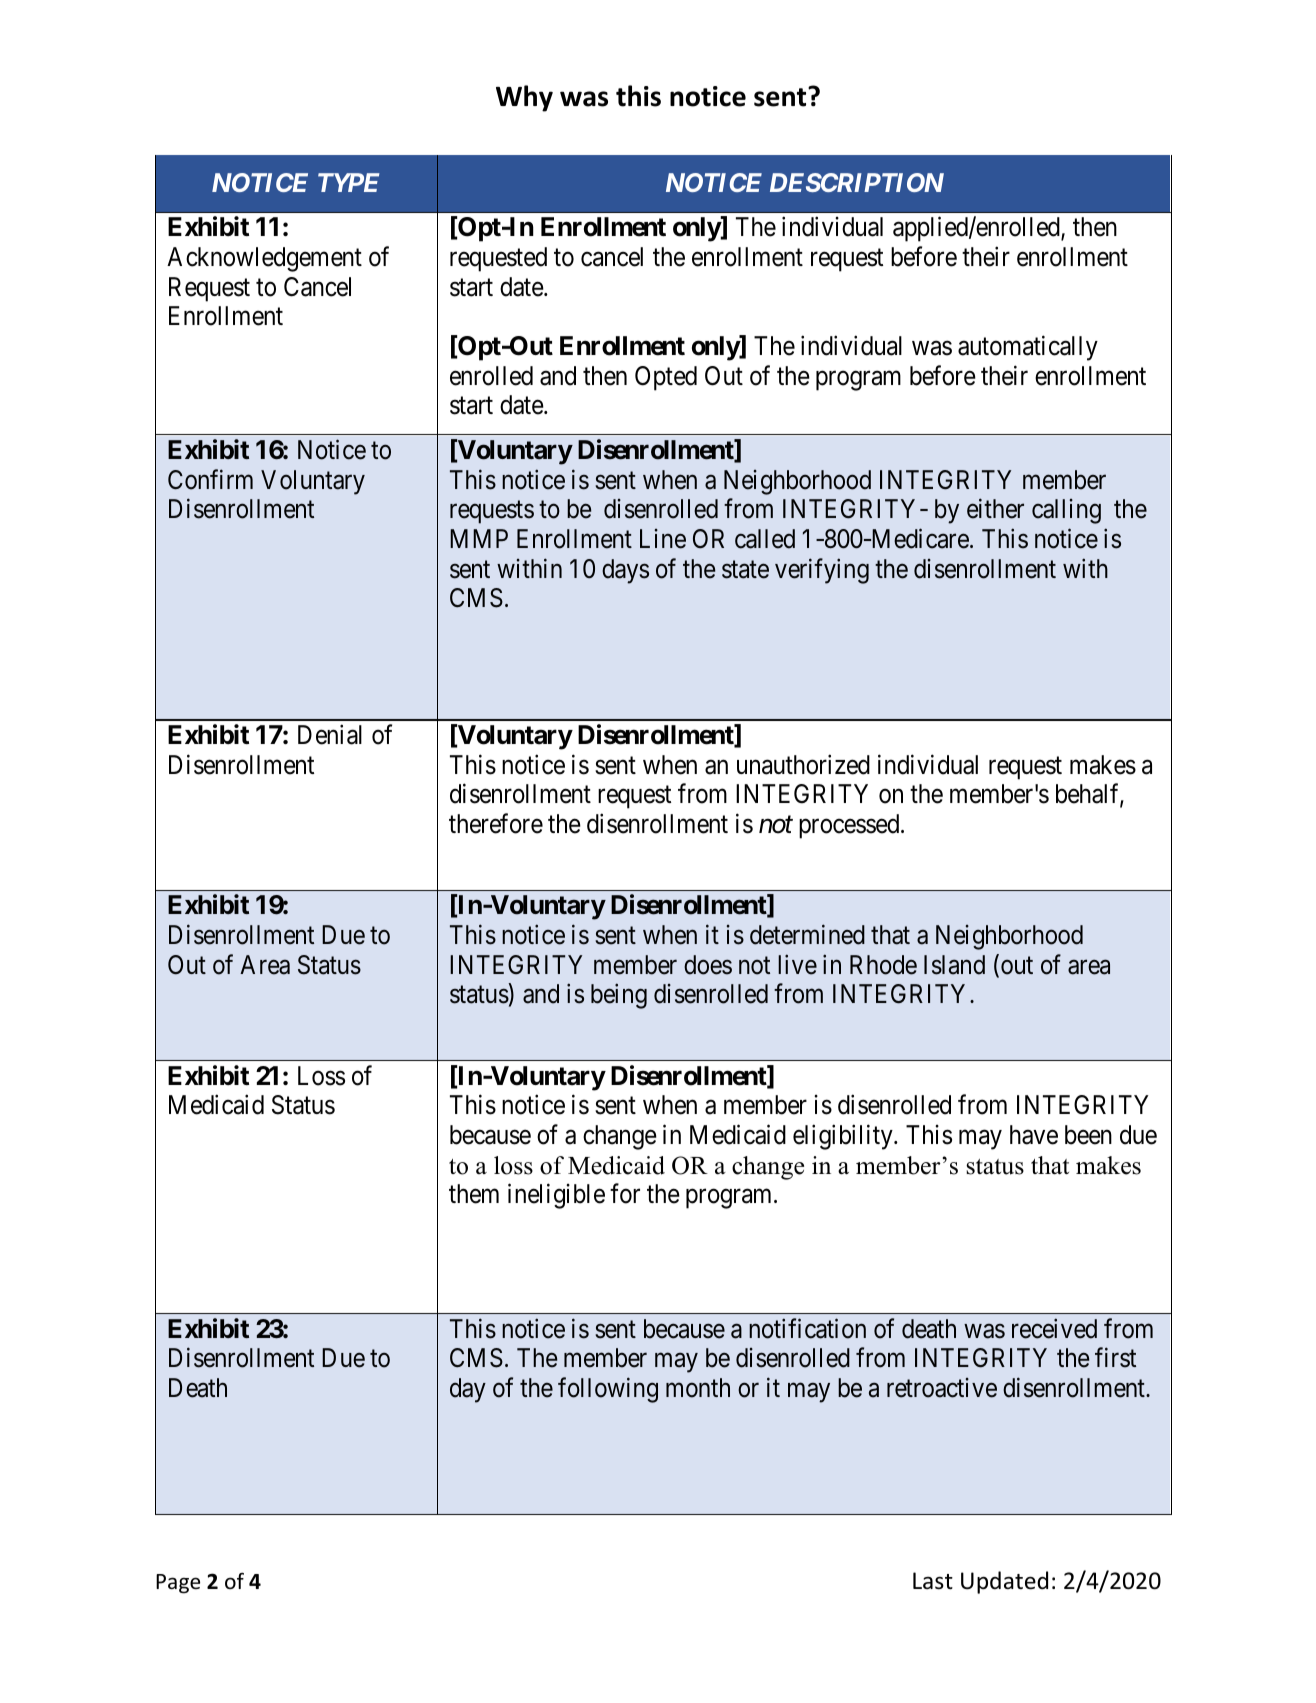 The image size is (1316, 1703). Describe the element at coordinates (348, 182) in the page. I see `TYPE` at that location.
